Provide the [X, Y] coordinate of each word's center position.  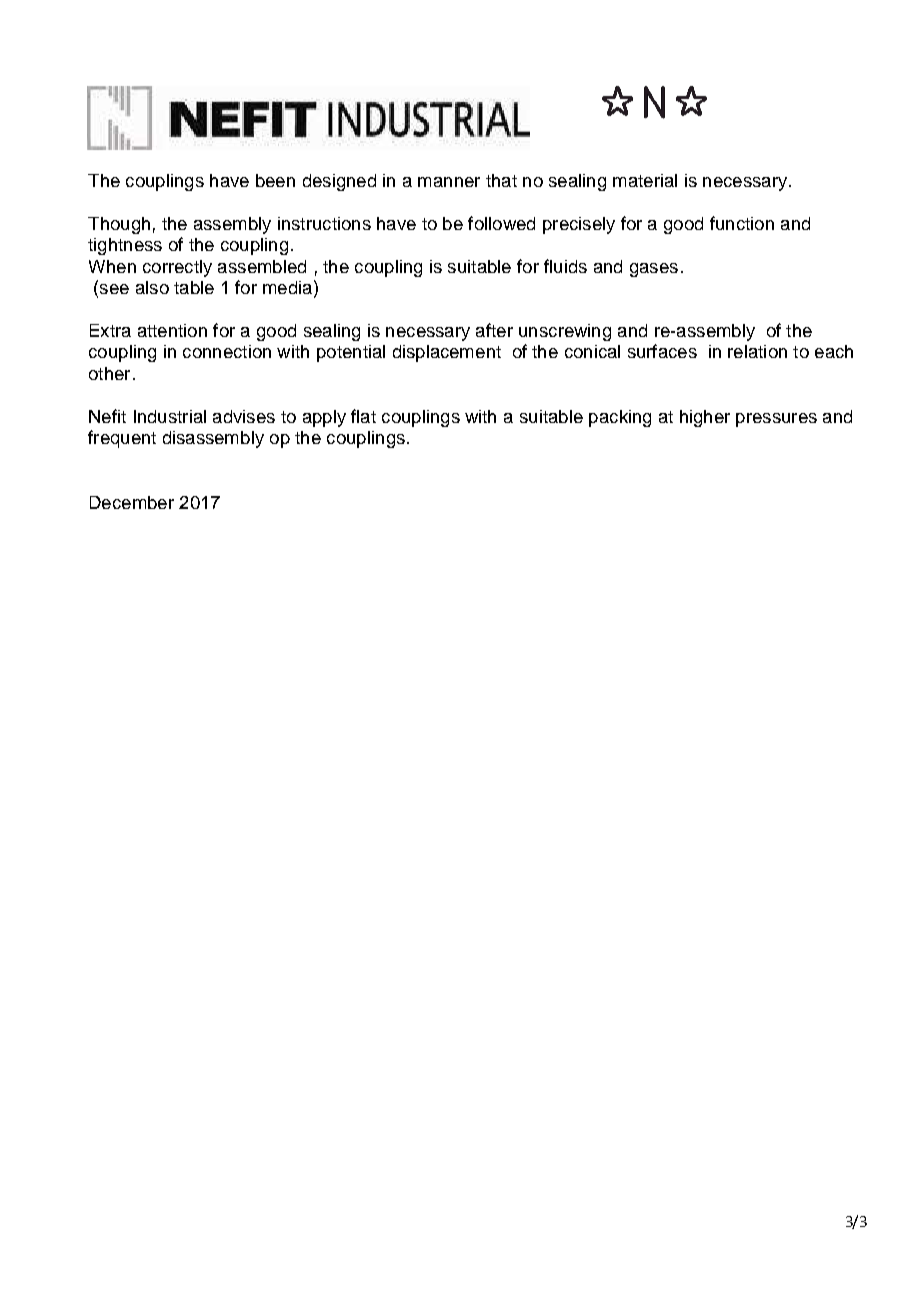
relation [757, 351]
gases [654, 270]
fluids [565, 266]
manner [449, 182]
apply [324, 418]
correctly [177, 268]
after [494, 330]
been [275, 180]
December [132, 502]
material [645, 180]
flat [363, 416]
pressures [776, 420]
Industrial [170, 416]
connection [227, 351]
